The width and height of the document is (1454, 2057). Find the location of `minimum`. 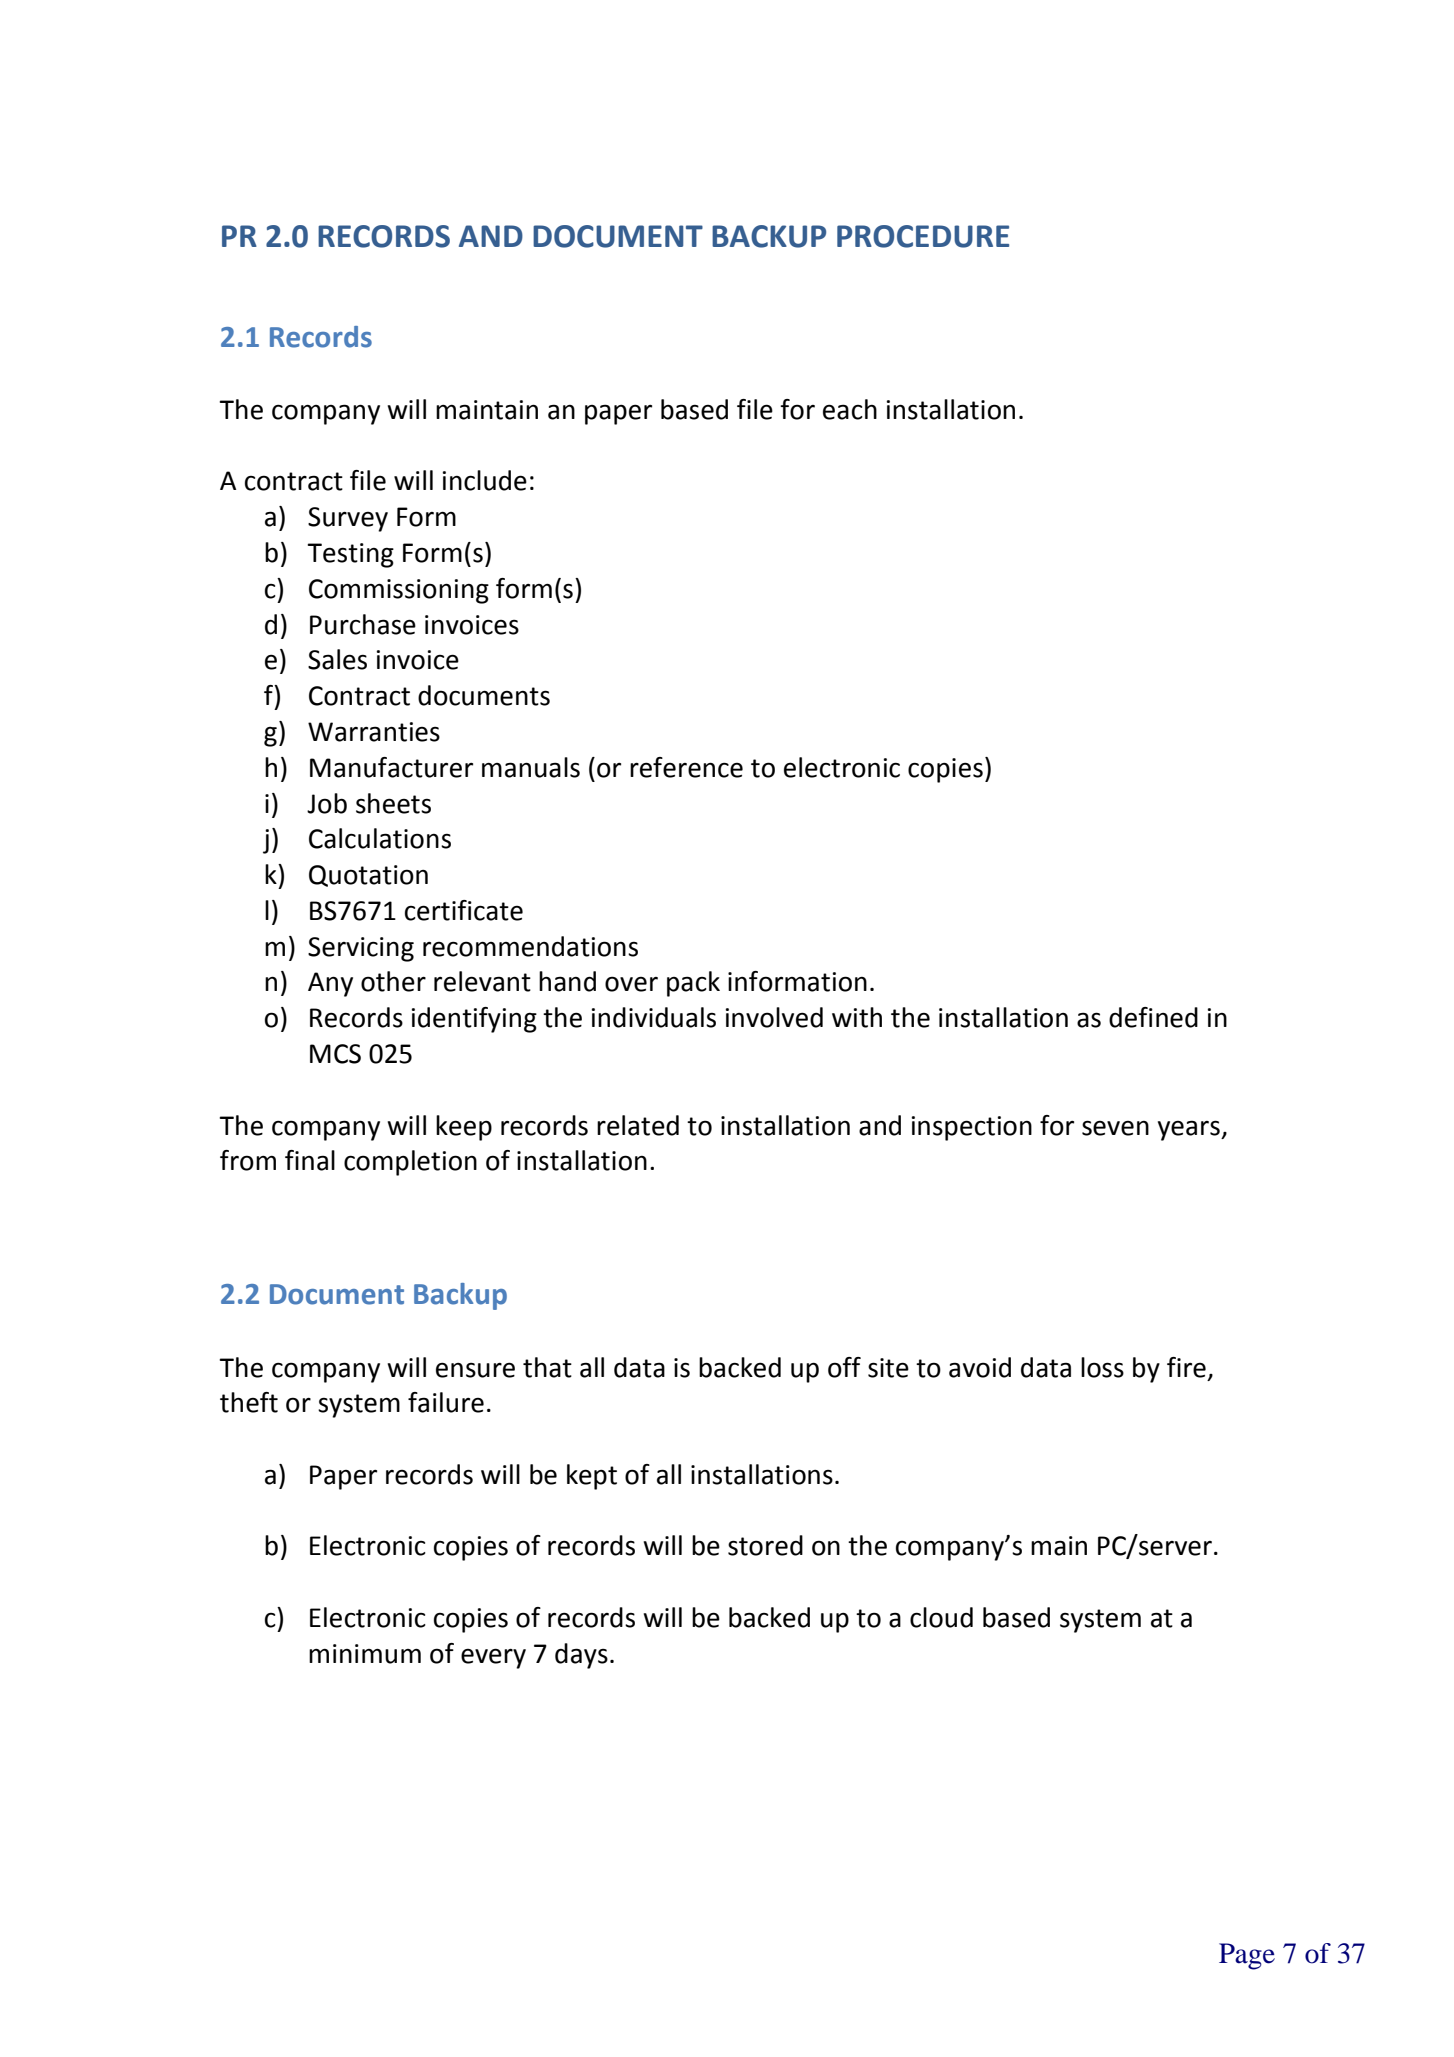

minimum is located at coordinates (365, 1654).
